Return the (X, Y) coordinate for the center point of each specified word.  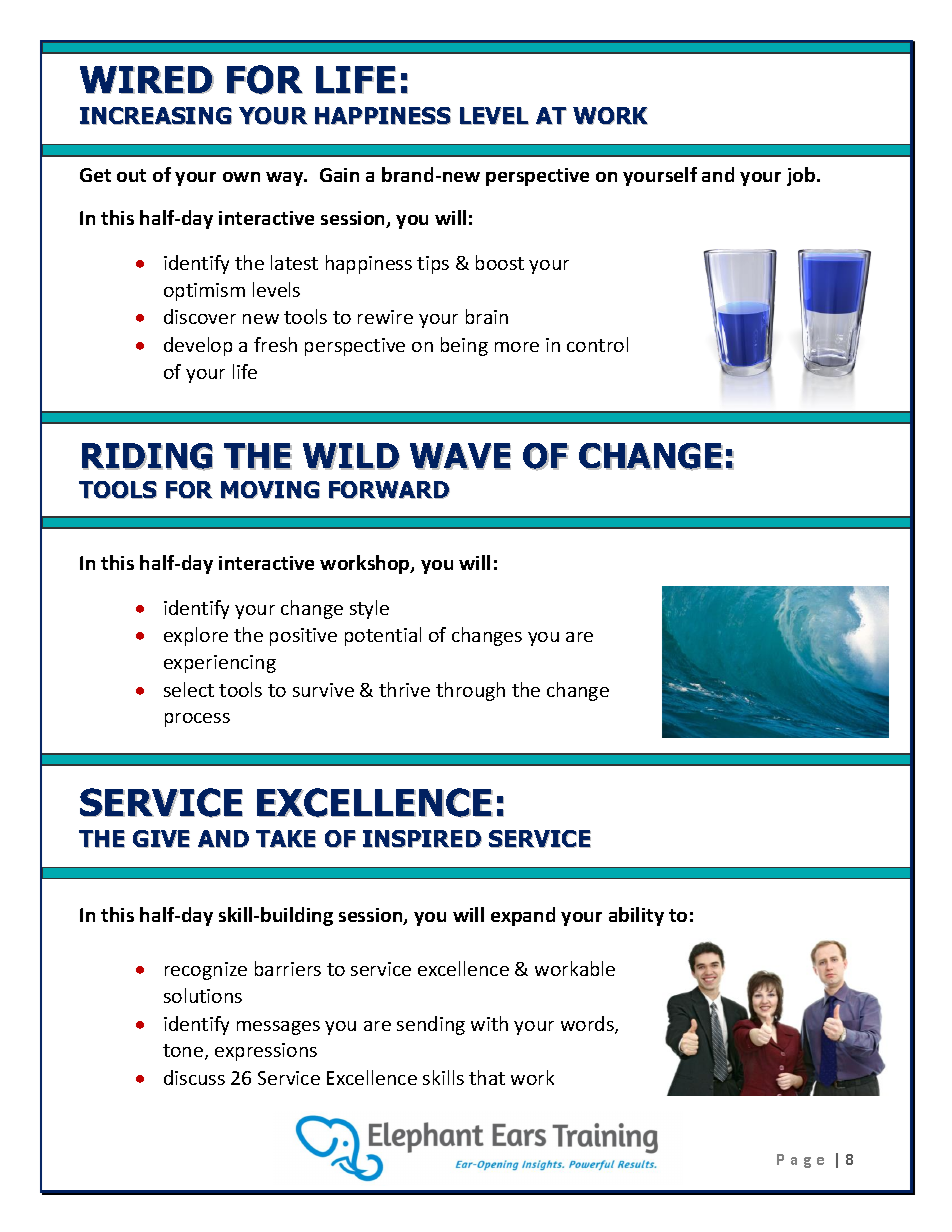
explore (196, 636)
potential (383, 636)
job (802, 176)
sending (431, 1025)
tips (433, 265)
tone (184, 1052)
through (470, 691)
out (131, 175)
